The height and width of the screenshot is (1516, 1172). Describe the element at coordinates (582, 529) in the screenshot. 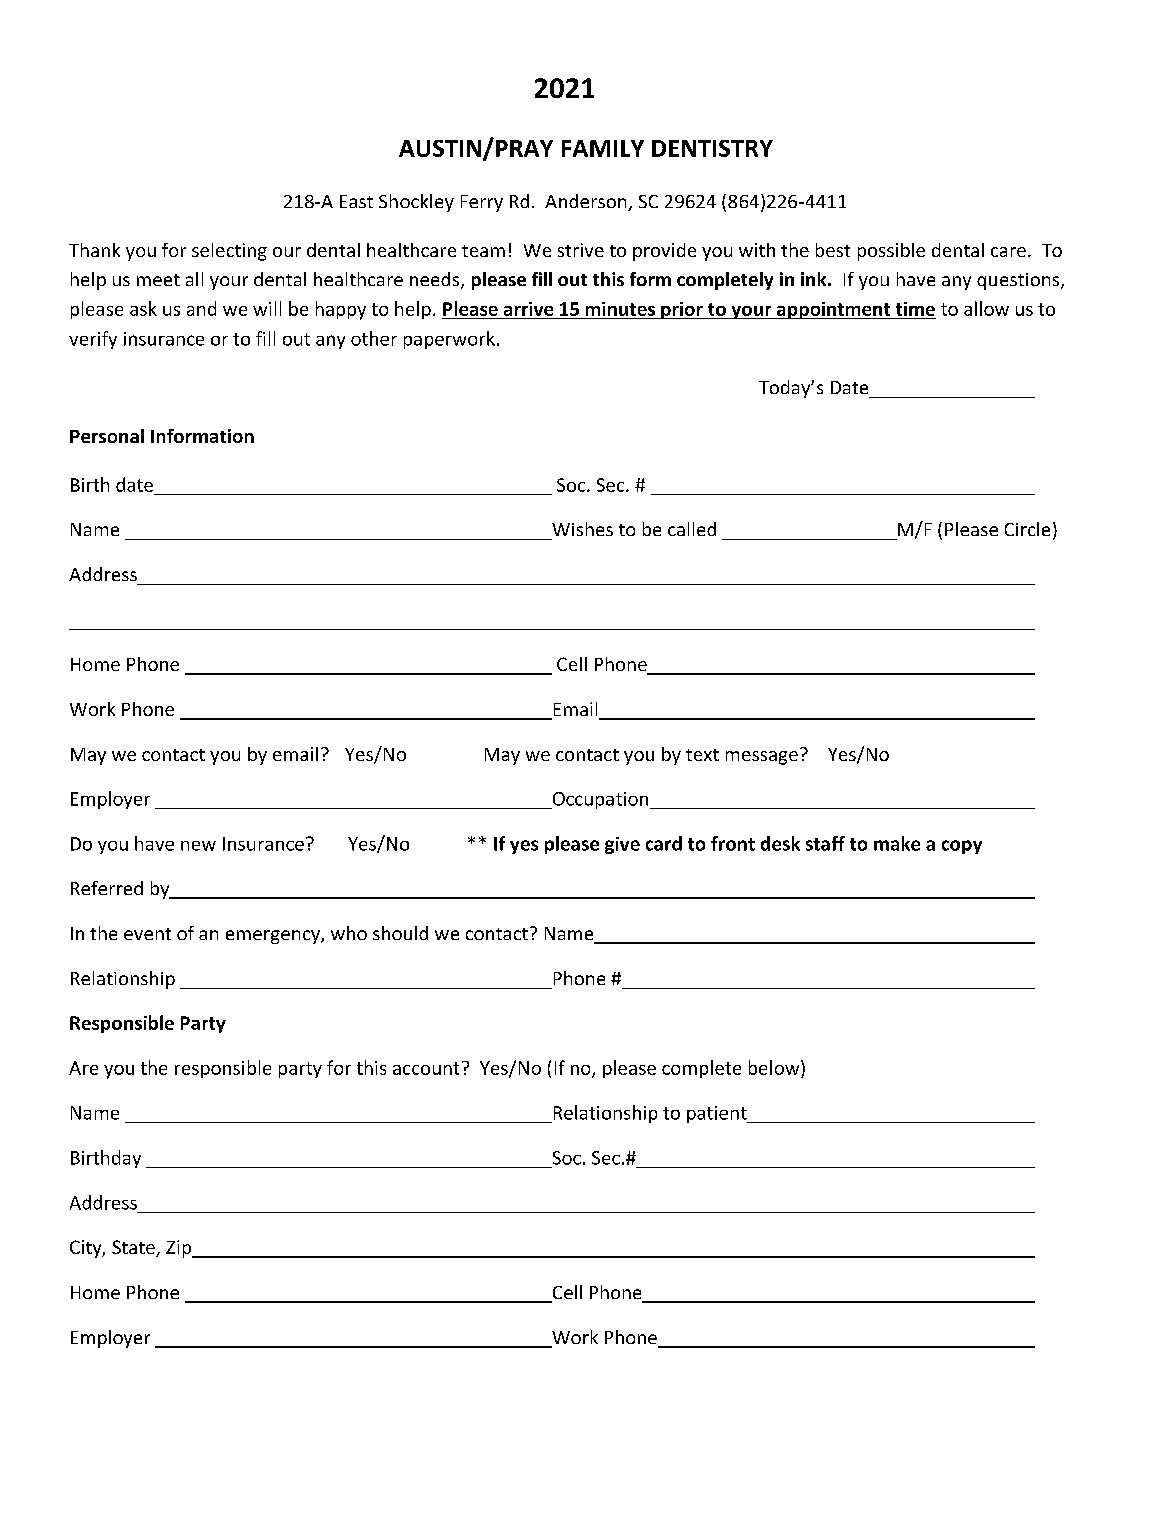

I see `Wishes` at that location.
